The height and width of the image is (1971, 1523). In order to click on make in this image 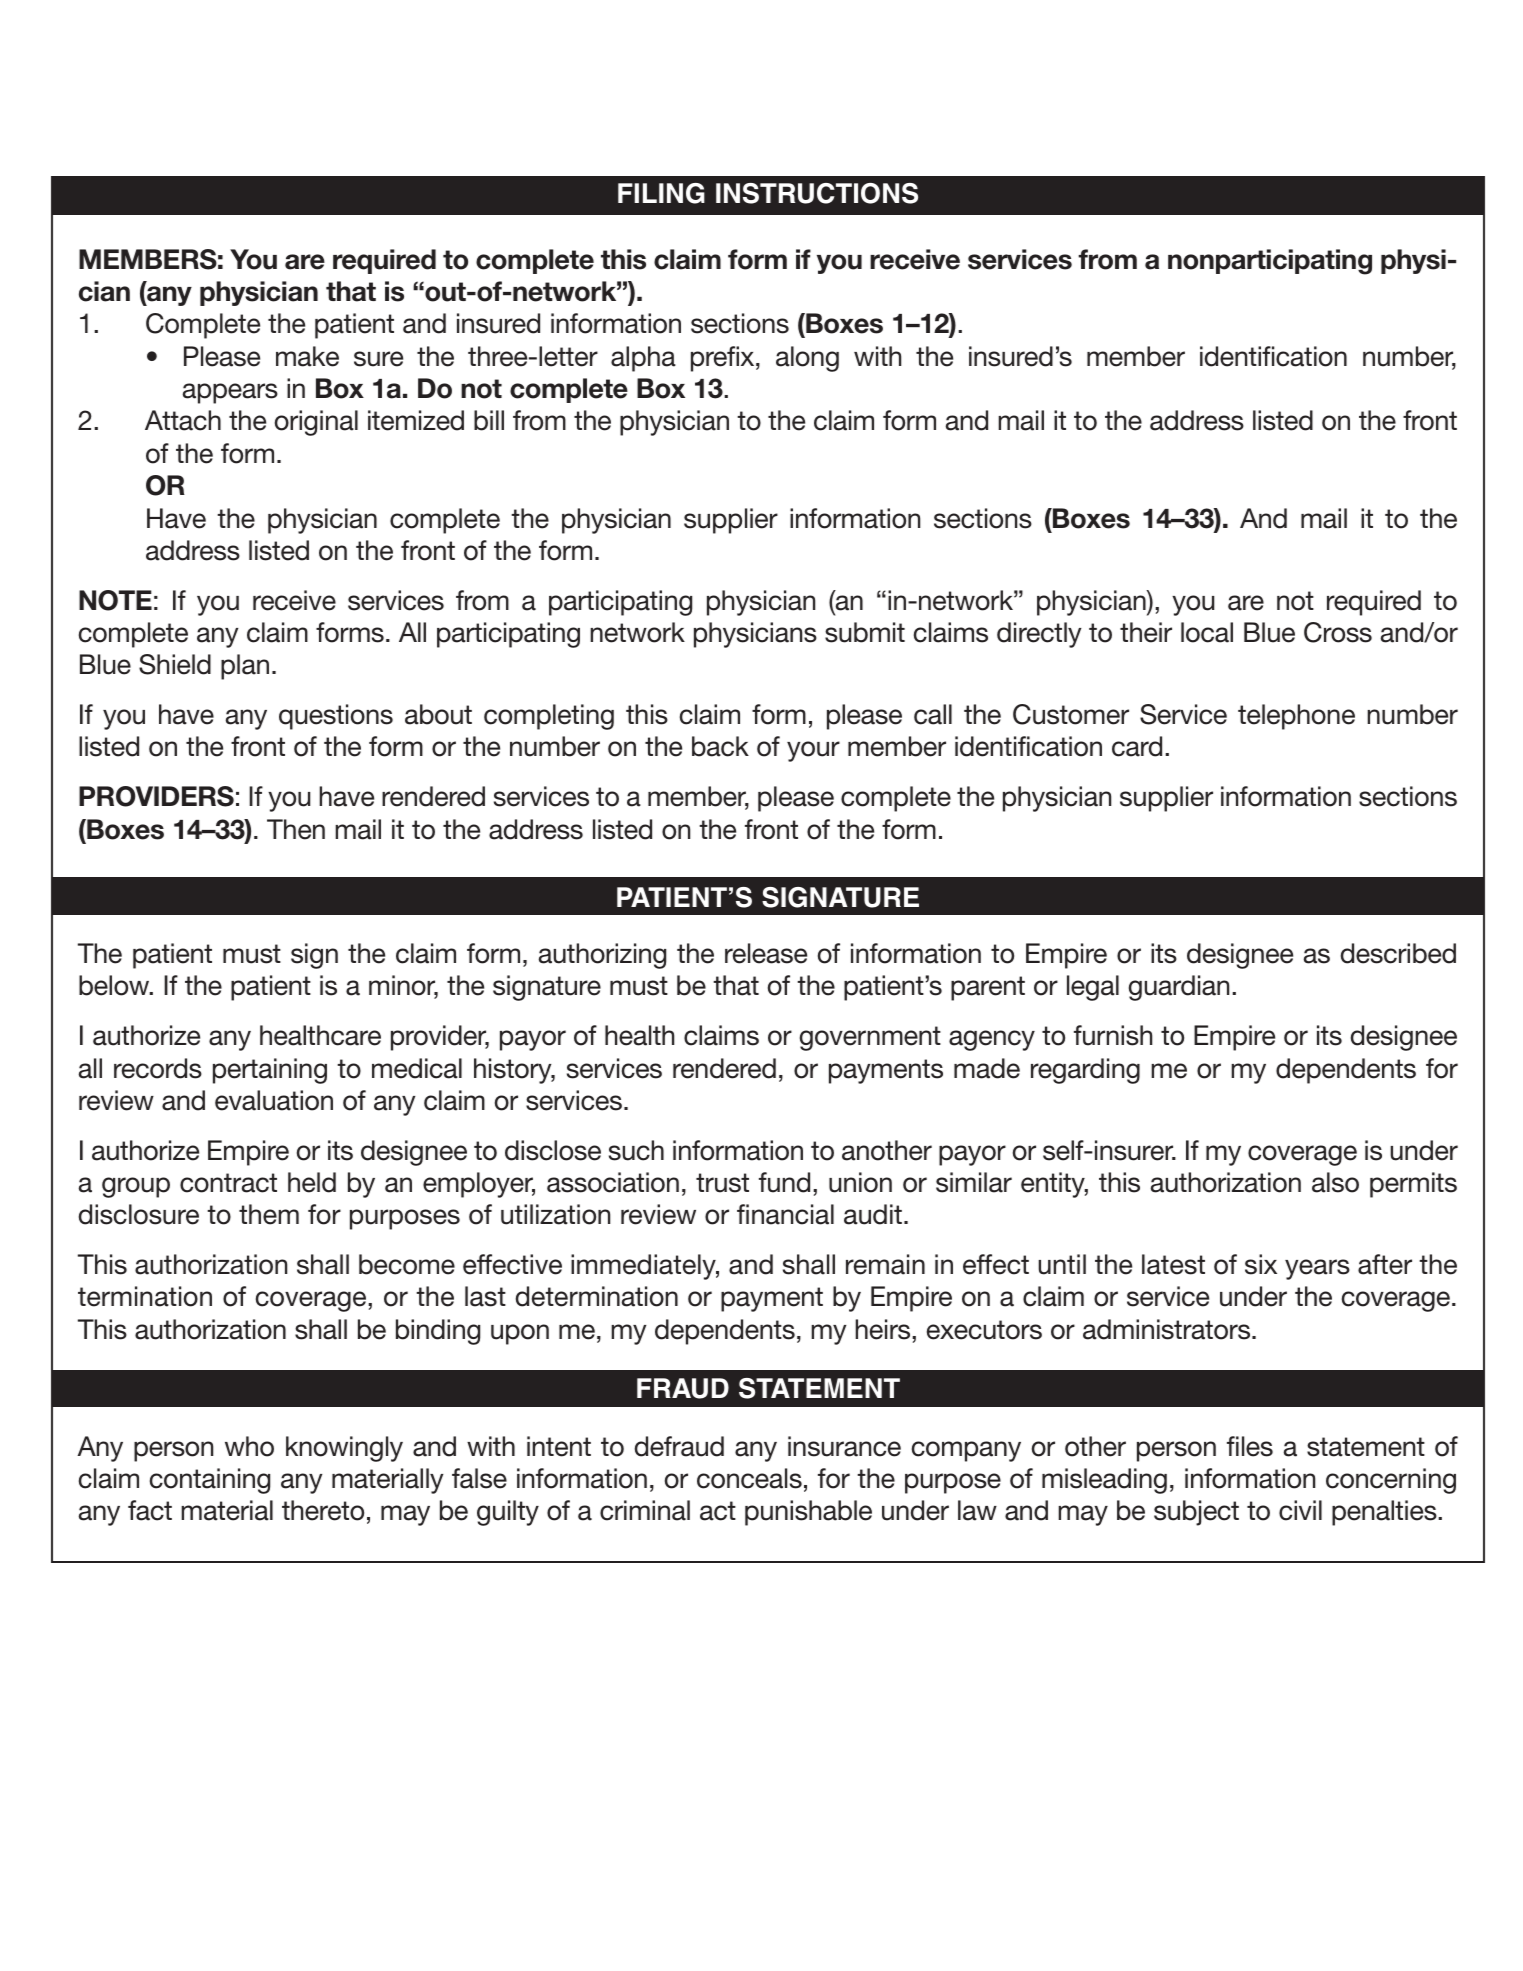, I will do `click(307, 356)`.
